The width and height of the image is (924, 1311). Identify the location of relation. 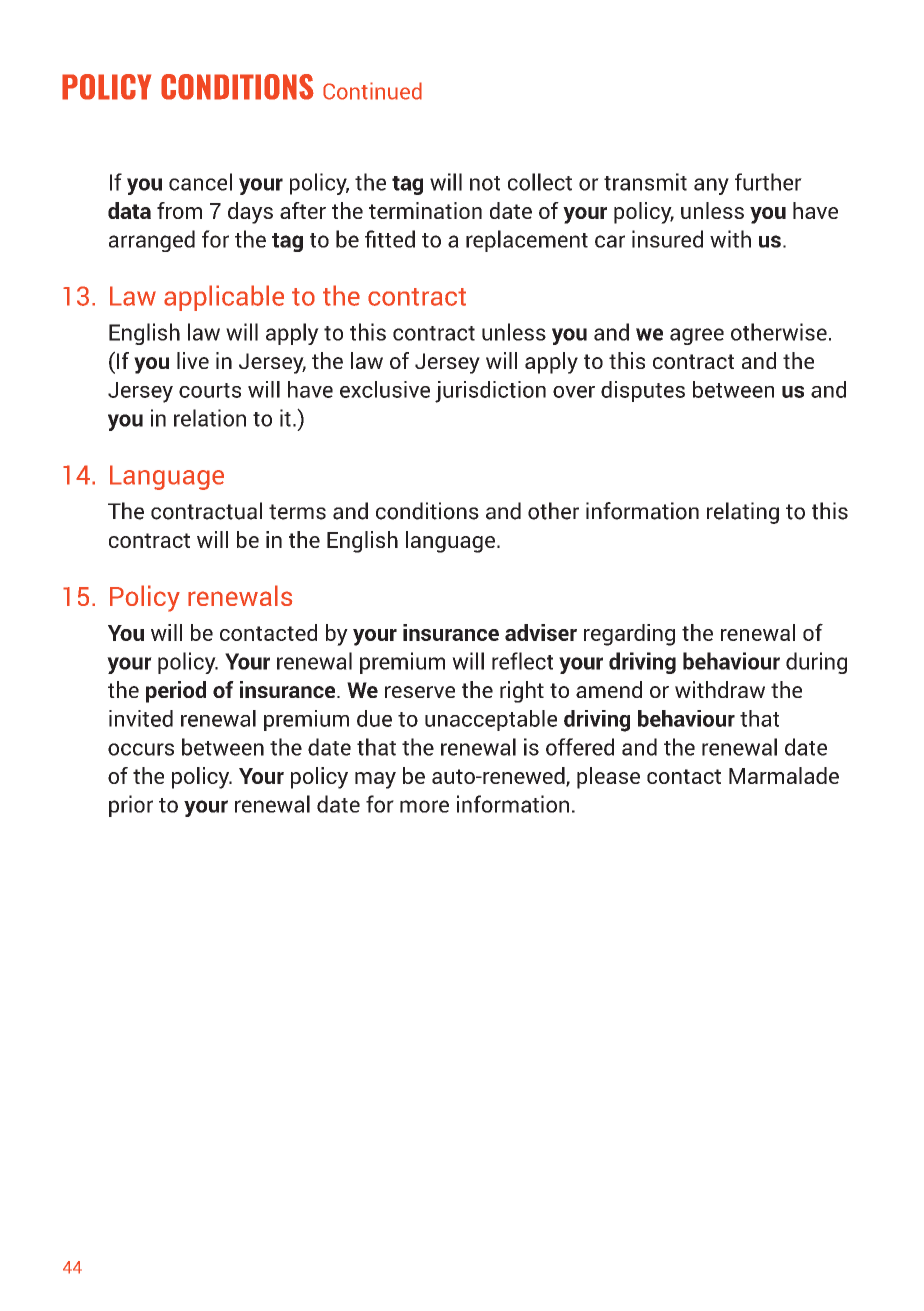
(210, 418).
